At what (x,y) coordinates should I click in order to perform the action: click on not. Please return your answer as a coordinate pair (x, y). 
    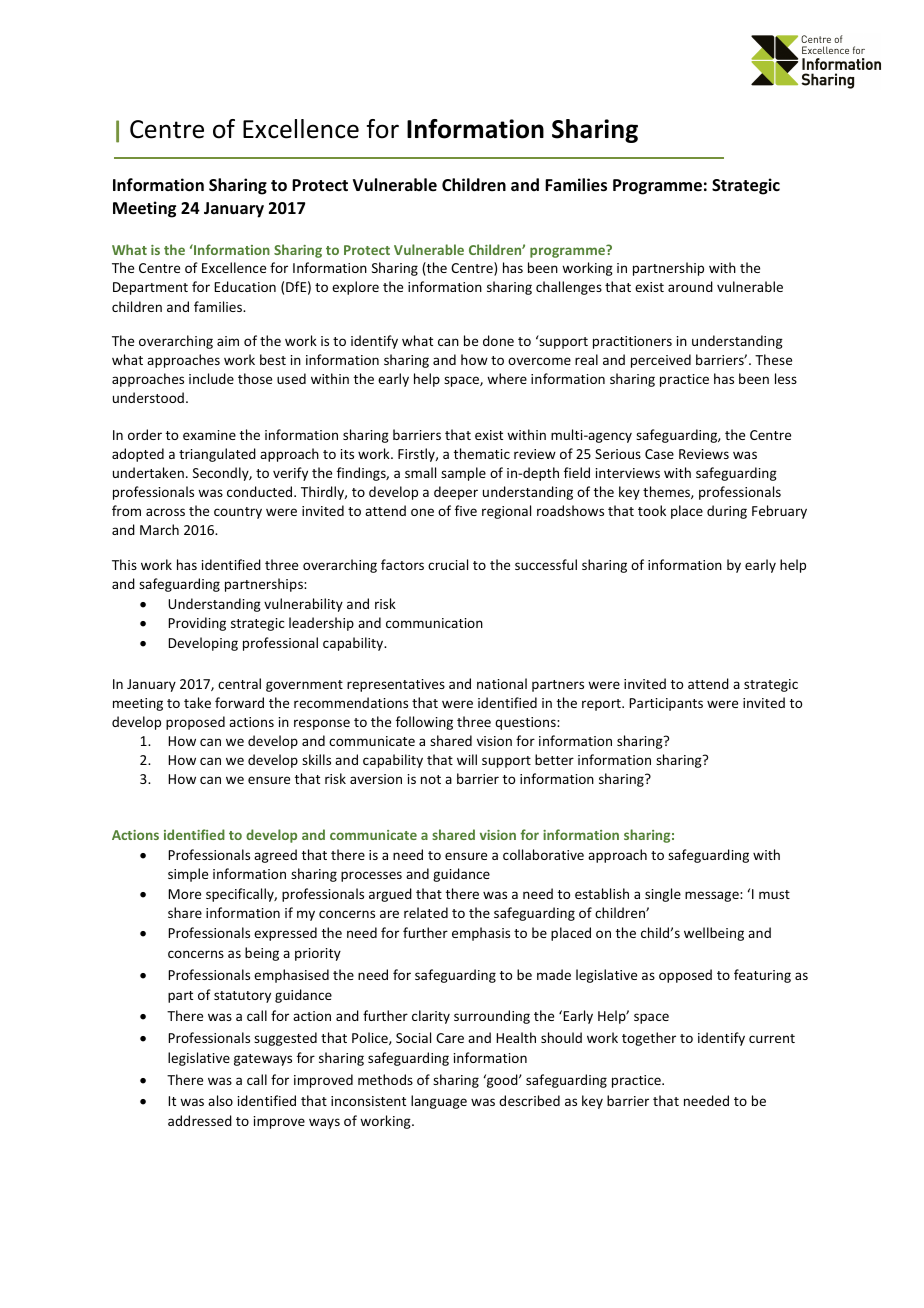
    Looking at the image, I should click on (431, 779).
